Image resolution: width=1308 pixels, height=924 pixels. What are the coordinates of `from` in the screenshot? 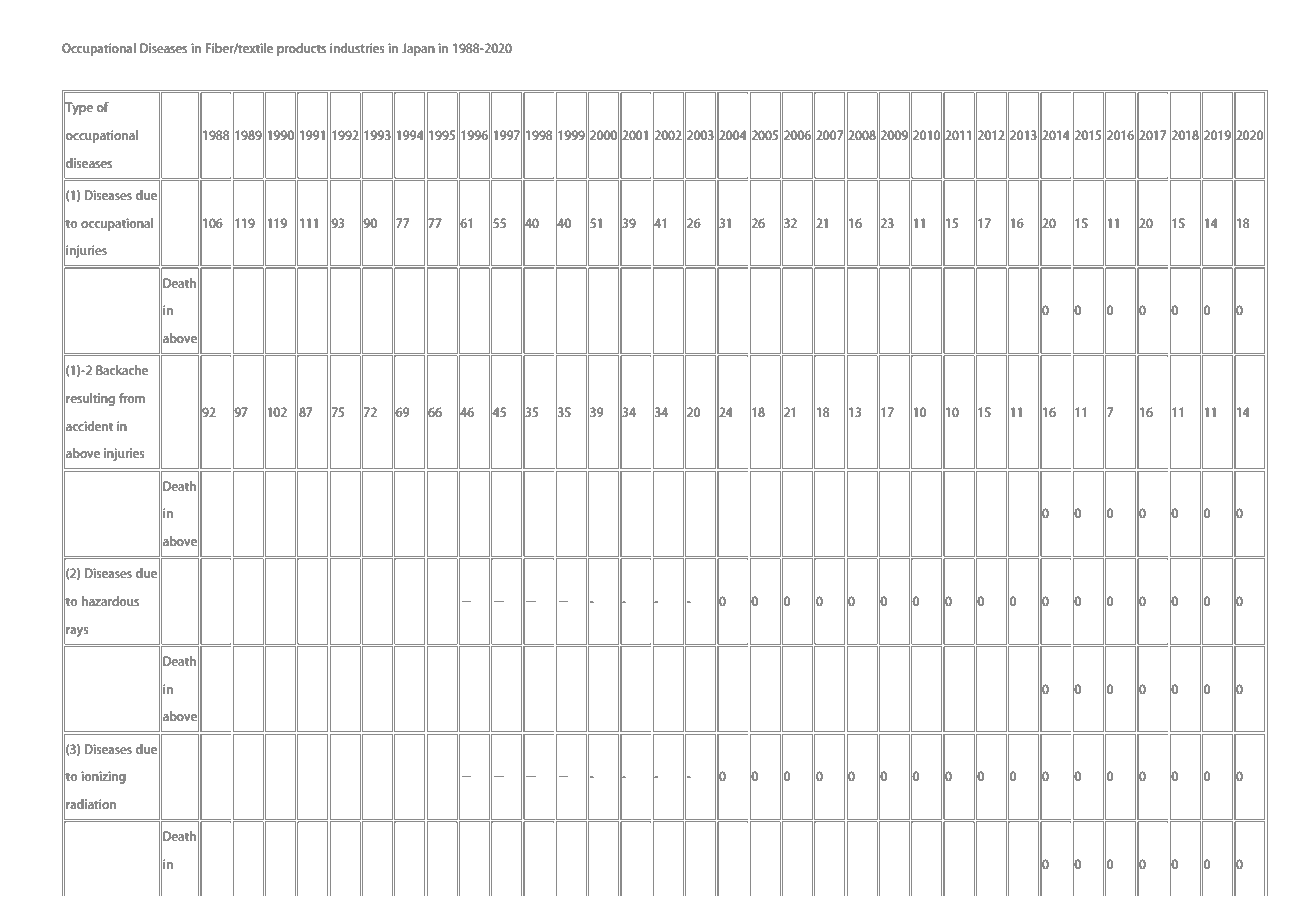 It's located at (132, 398).
